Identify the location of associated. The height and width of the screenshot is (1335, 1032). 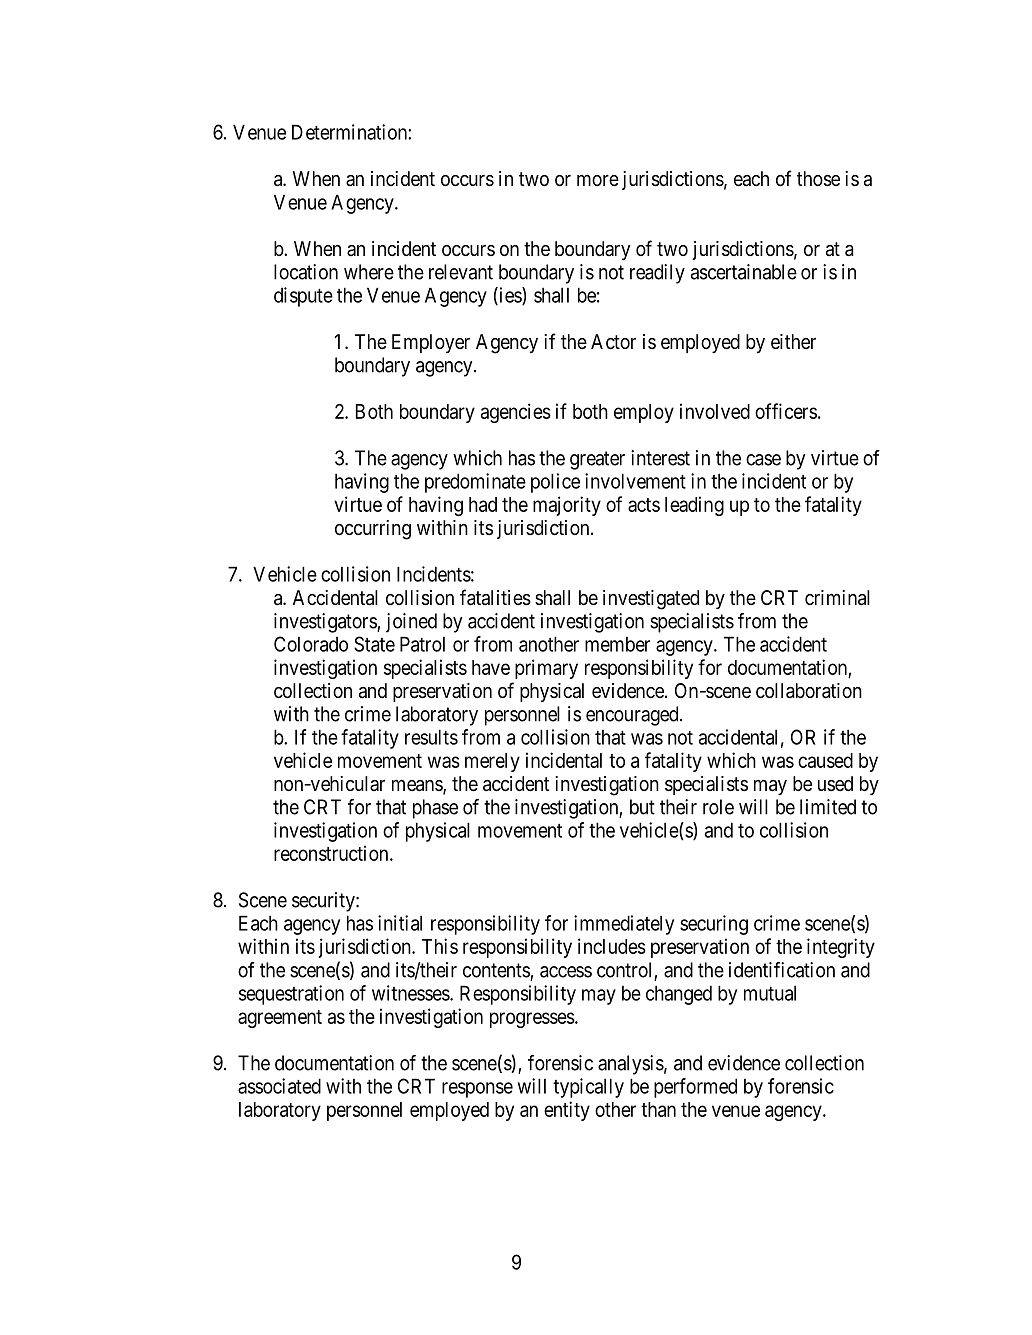
(279, 1086).
